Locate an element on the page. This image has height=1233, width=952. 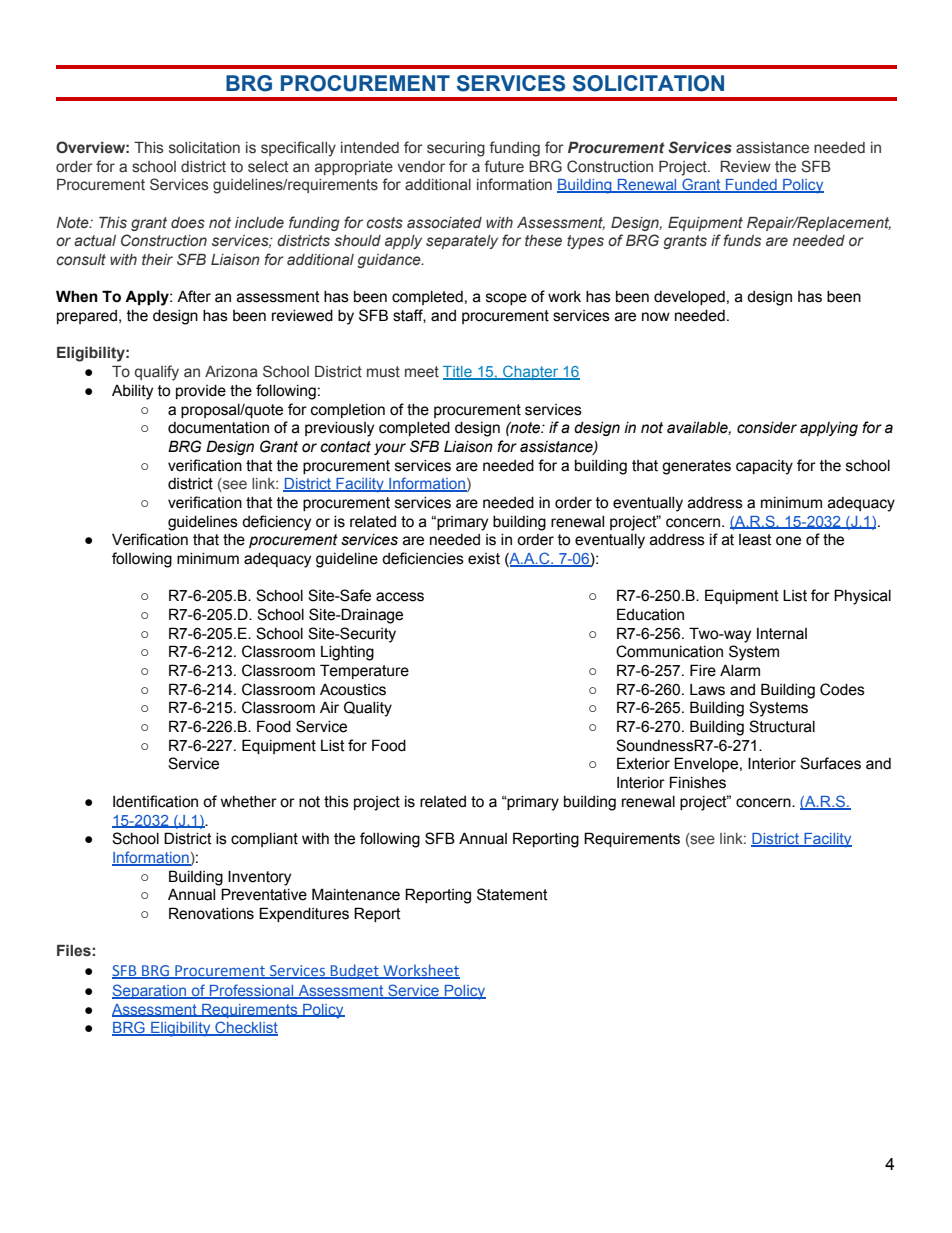
Funded is located at coordinates (751, 186).
